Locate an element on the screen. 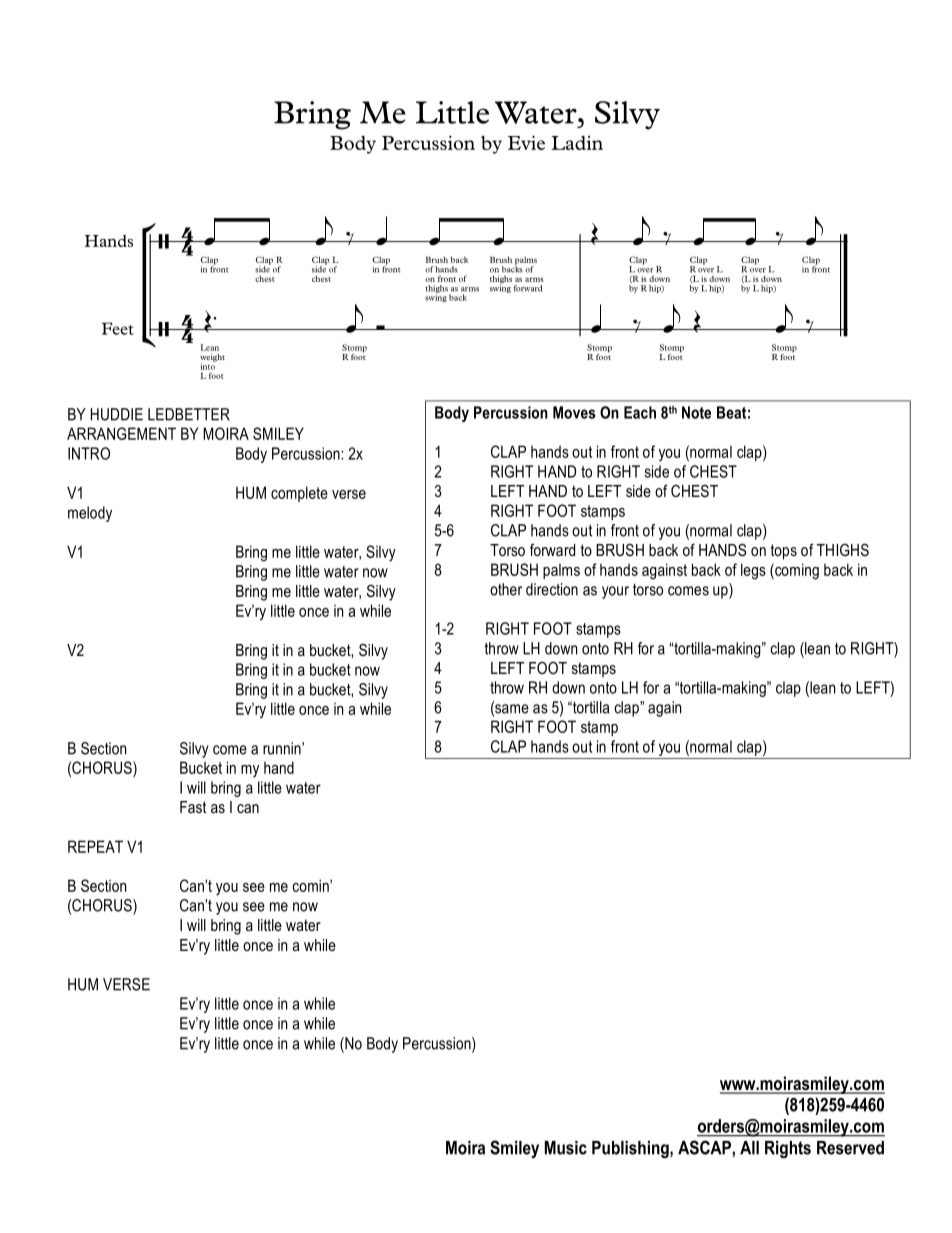 This screenshot has width=952, height=1233. All is located at coordinates (749, 1148).
